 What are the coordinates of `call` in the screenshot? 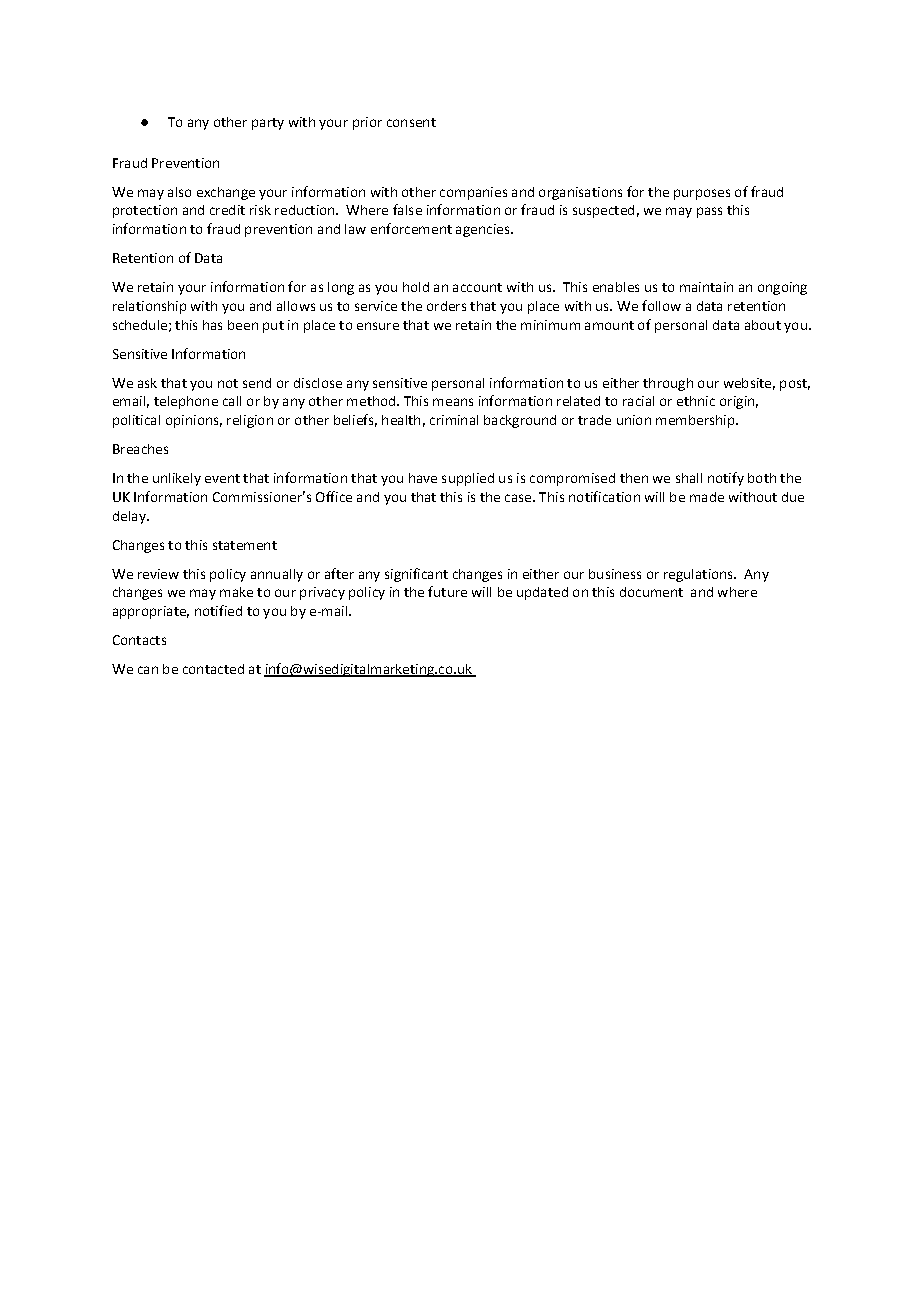 It's located at (232, 401).
